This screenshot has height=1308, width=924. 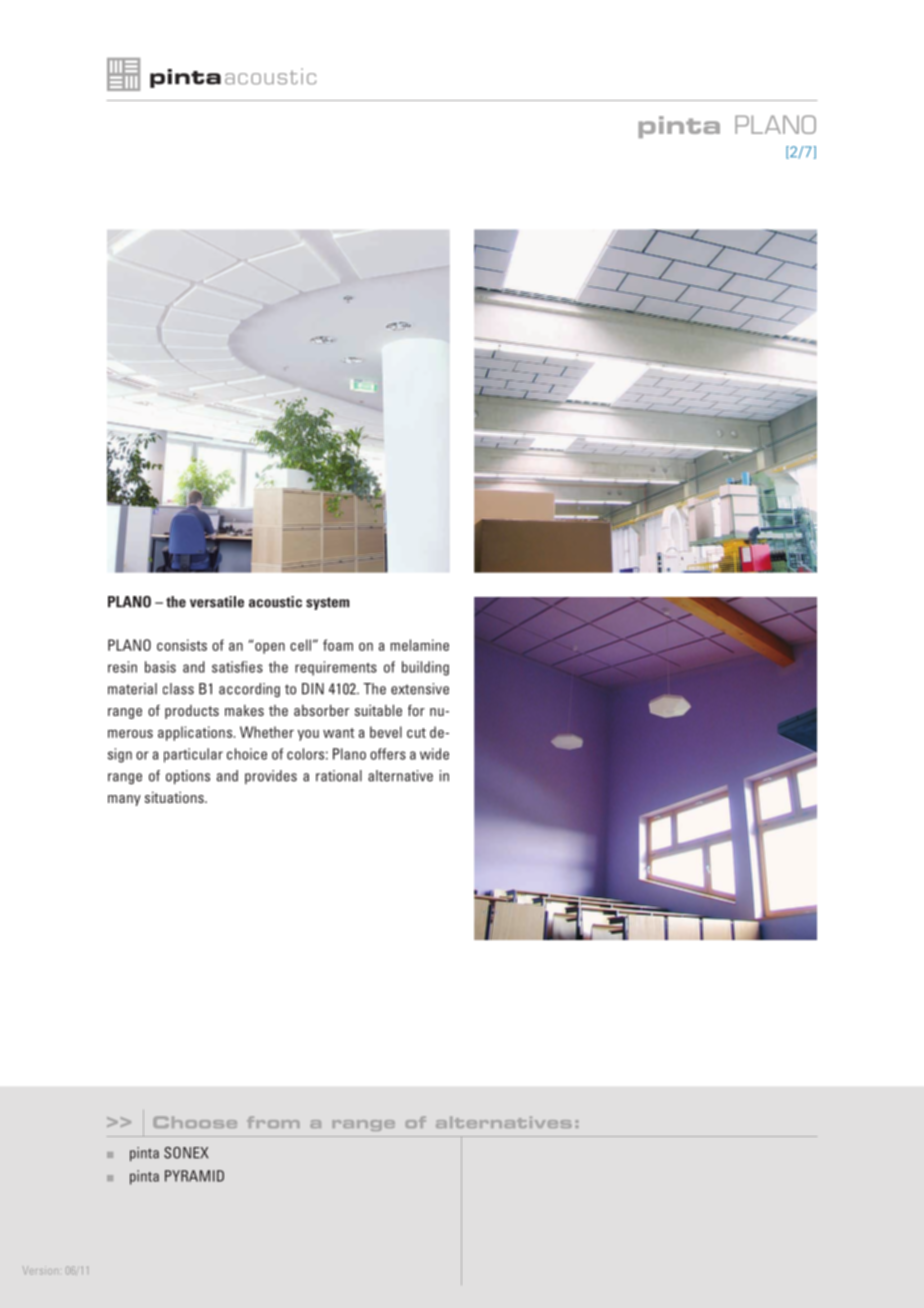 What do you see at coordinates (124, 800) in the screenshot?
I see `many` at bounding box center [124, 800].
